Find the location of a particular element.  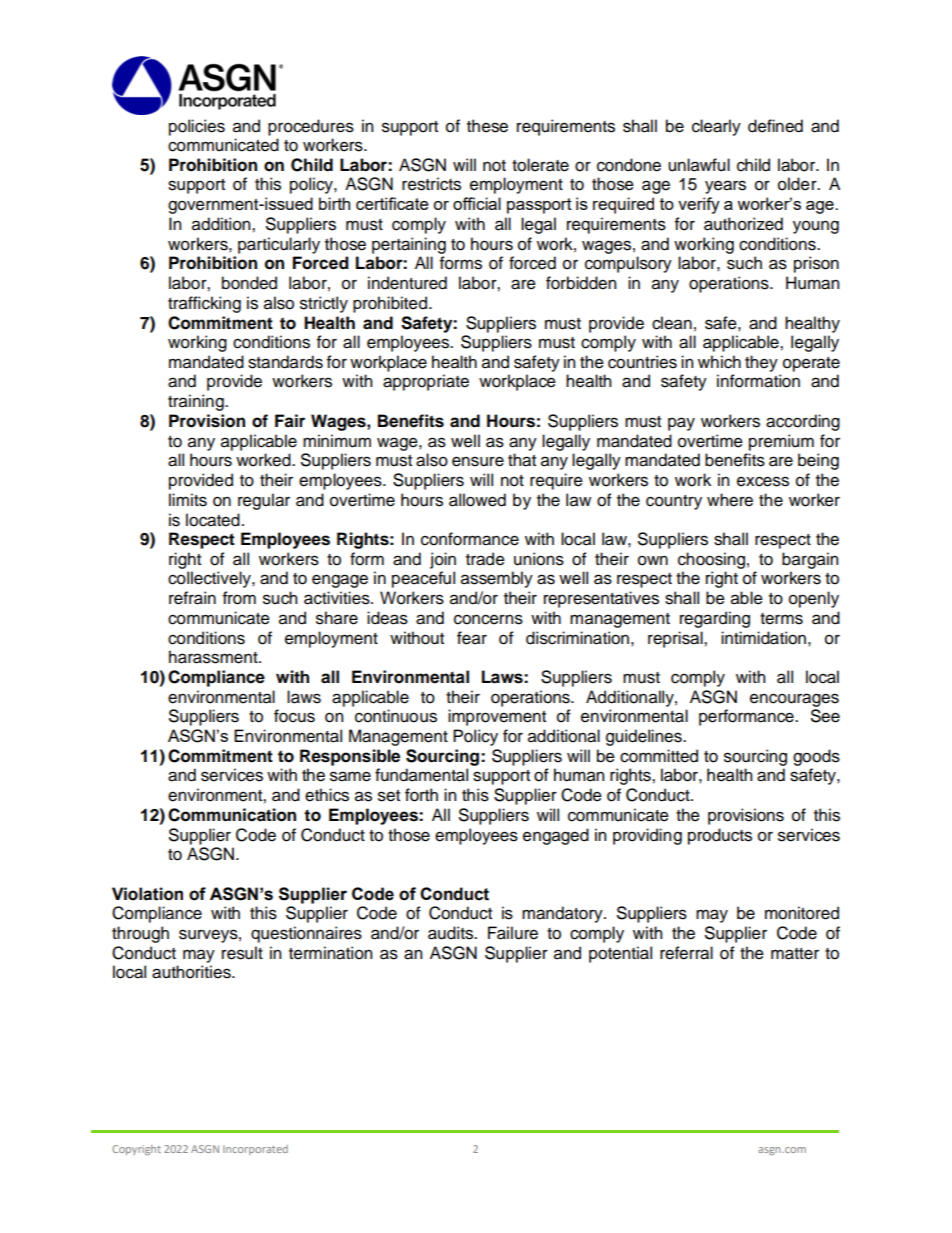

these is located at coordinates (487, 126).
